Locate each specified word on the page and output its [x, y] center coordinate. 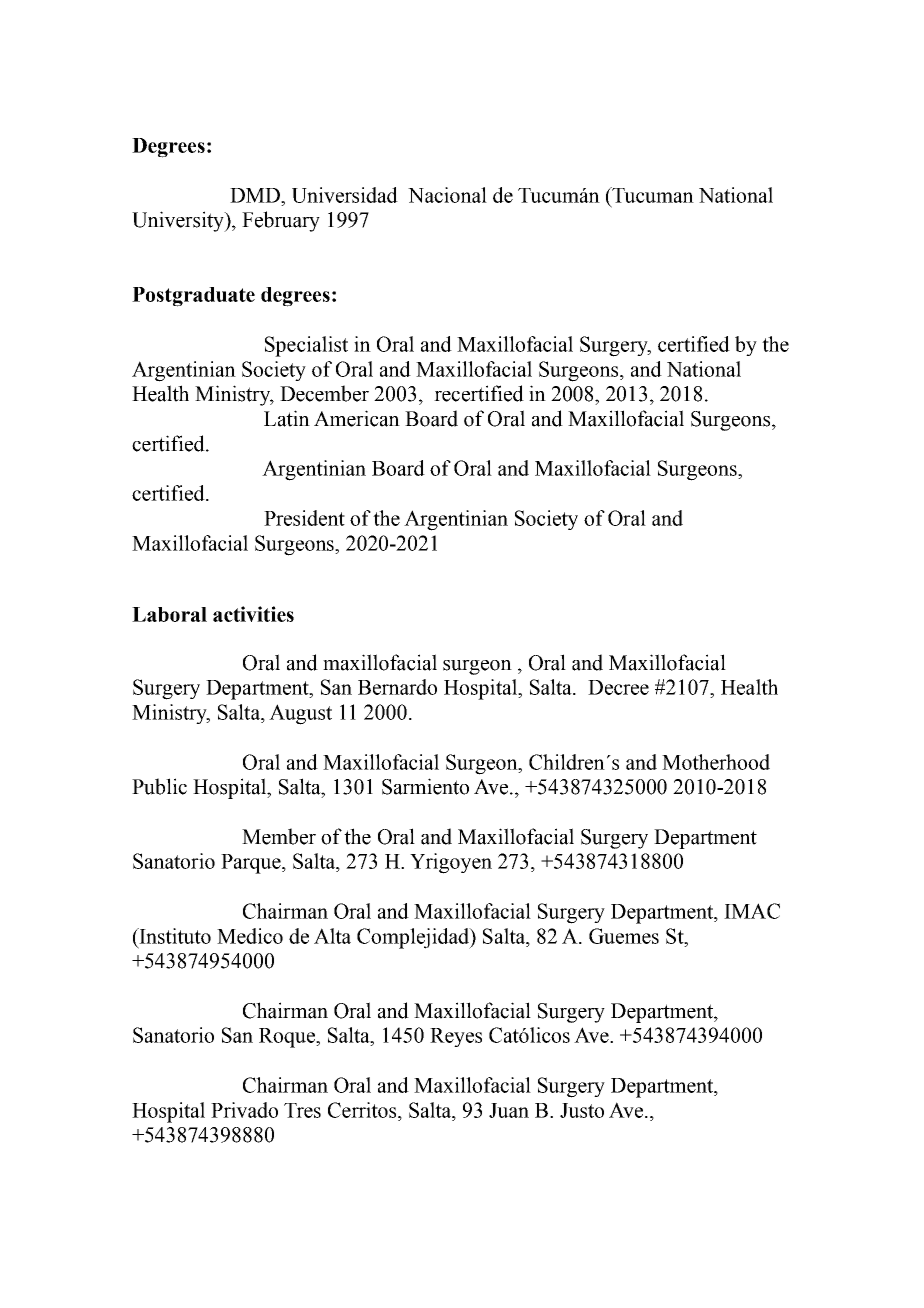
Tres [302, 1110]
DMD [256, 195]
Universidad [345, 195]
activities [253, 614]
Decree [618, 687]
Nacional [447, 195]
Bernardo [397, 687]
